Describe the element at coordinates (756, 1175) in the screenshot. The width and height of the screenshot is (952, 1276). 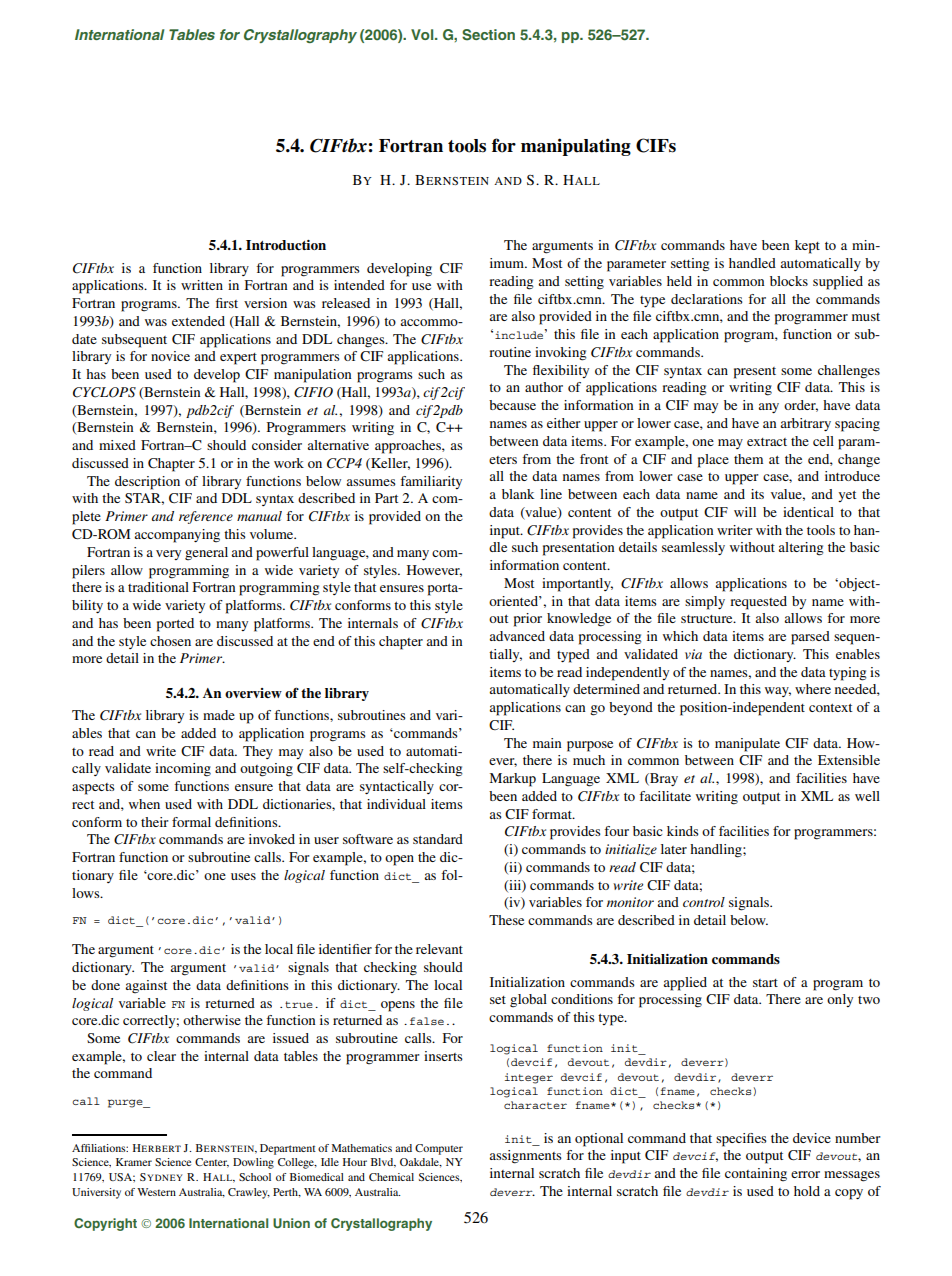
I see `containing` at that location.
